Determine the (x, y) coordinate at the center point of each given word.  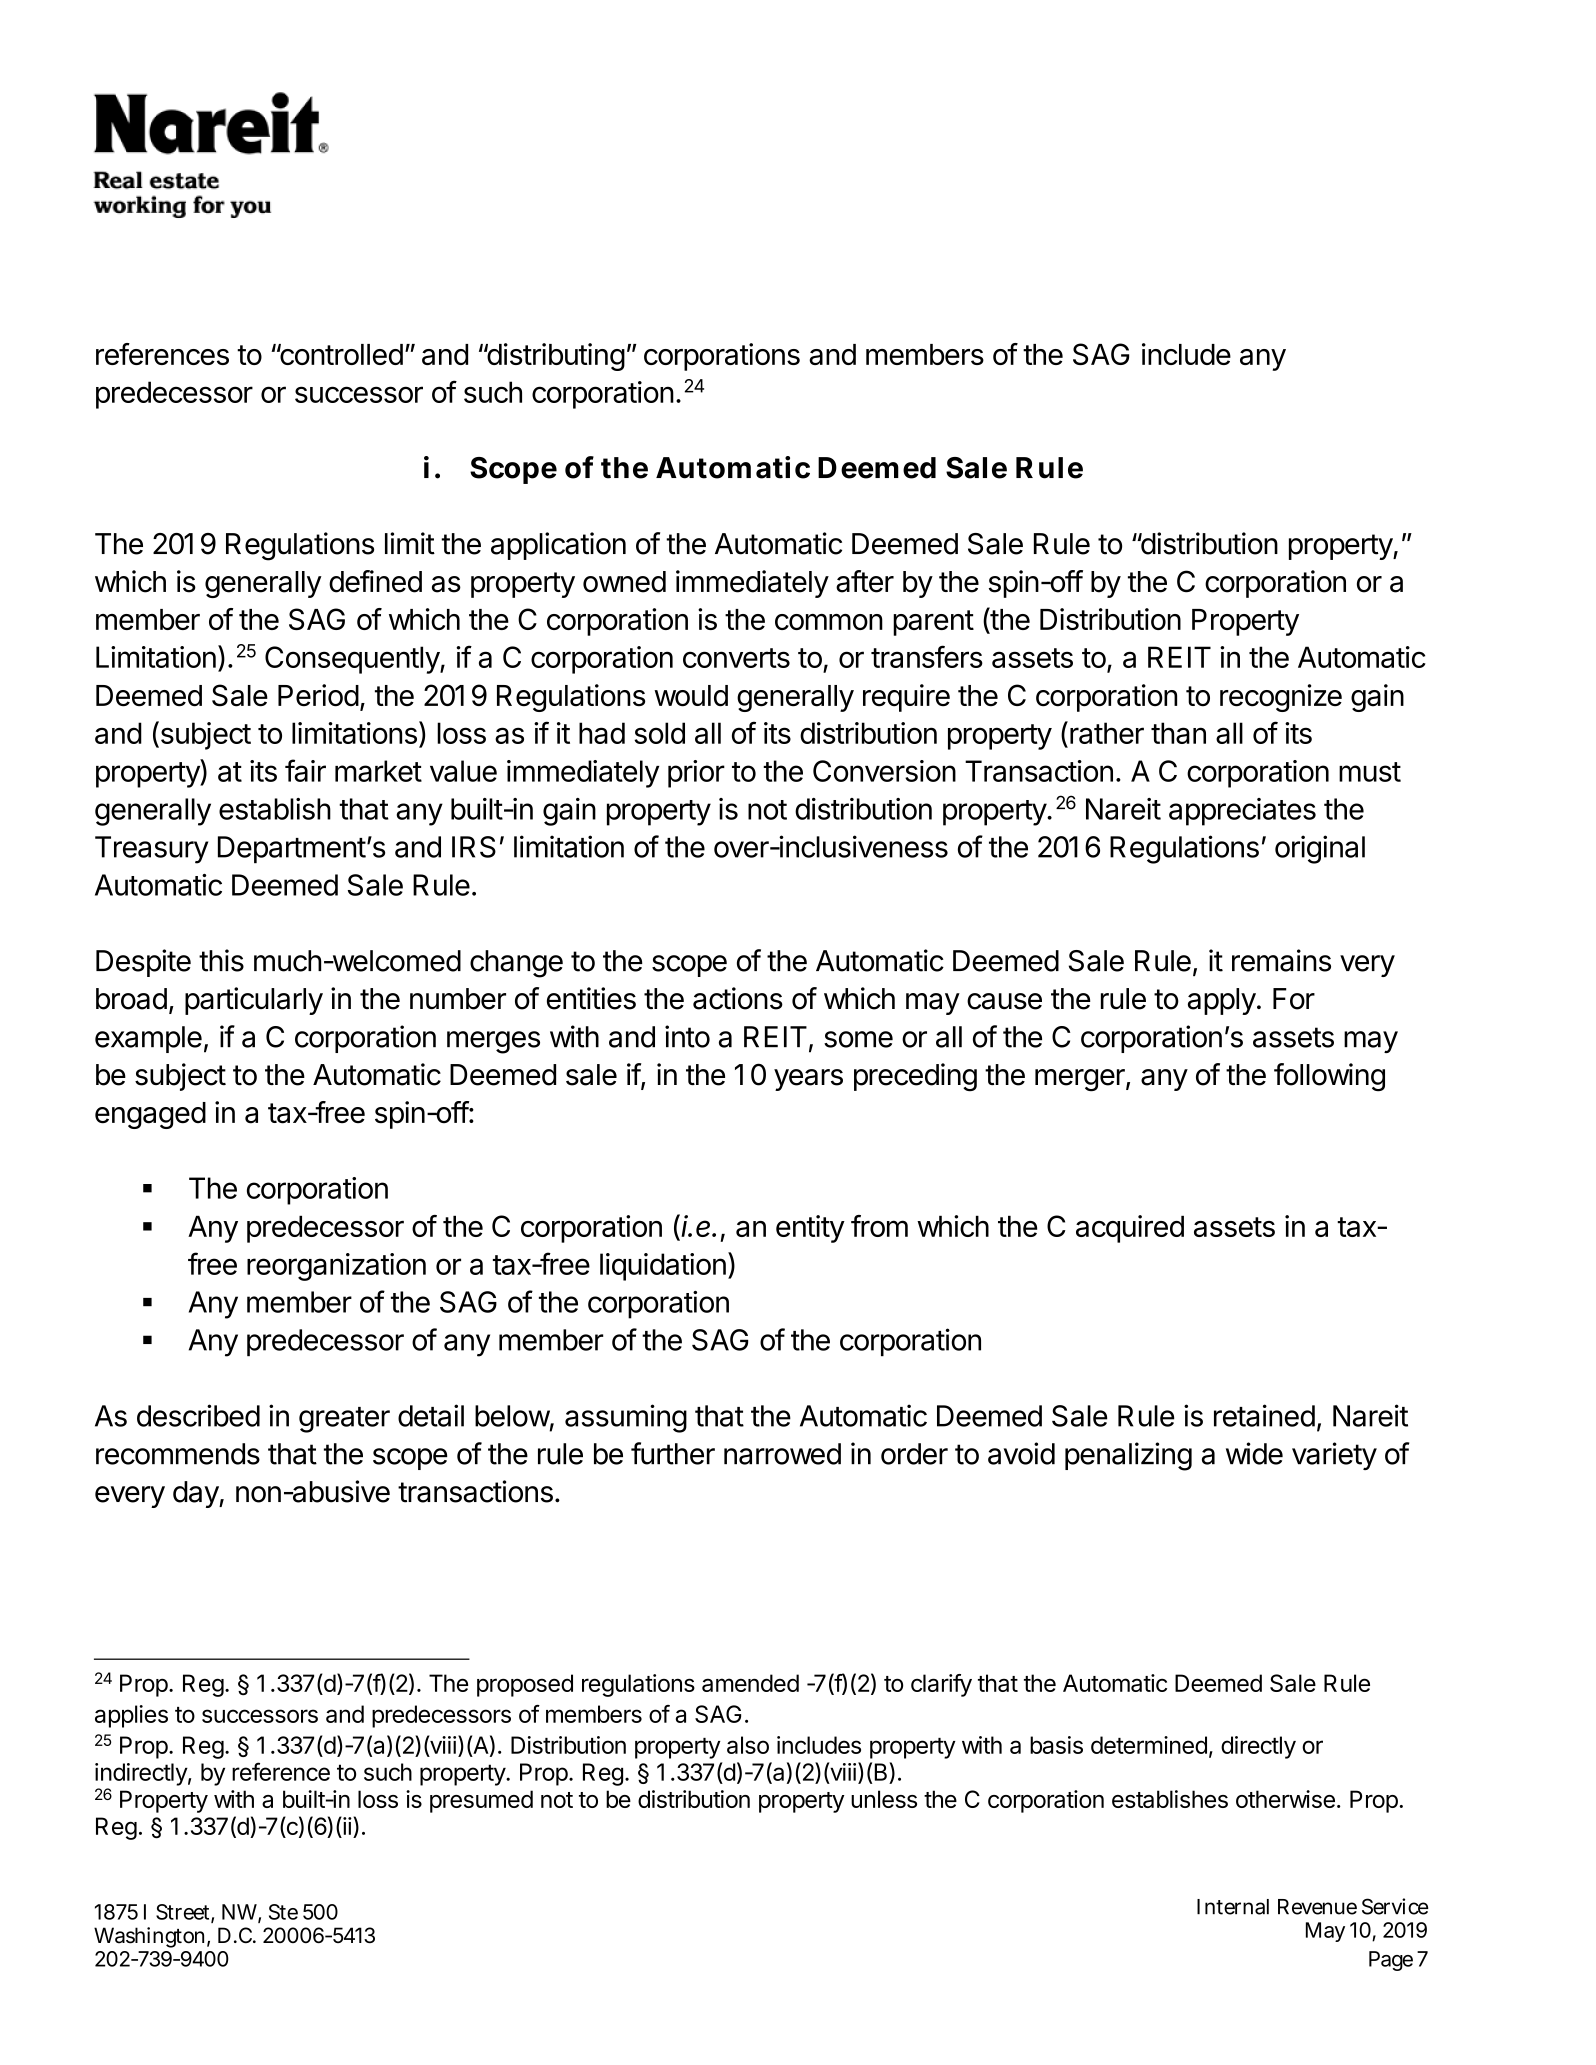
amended (750, 1683)
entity (810, 1229)
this (221, 960)
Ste (283, 1912)
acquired (1130, 1229)
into (687, 1036)
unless (884, 1799)
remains (1281, 960)
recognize (1281, 698)
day (196, 1494)
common (829, 622)
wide (1254, 1453)
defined (375, 581)
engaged (150, 1115)
